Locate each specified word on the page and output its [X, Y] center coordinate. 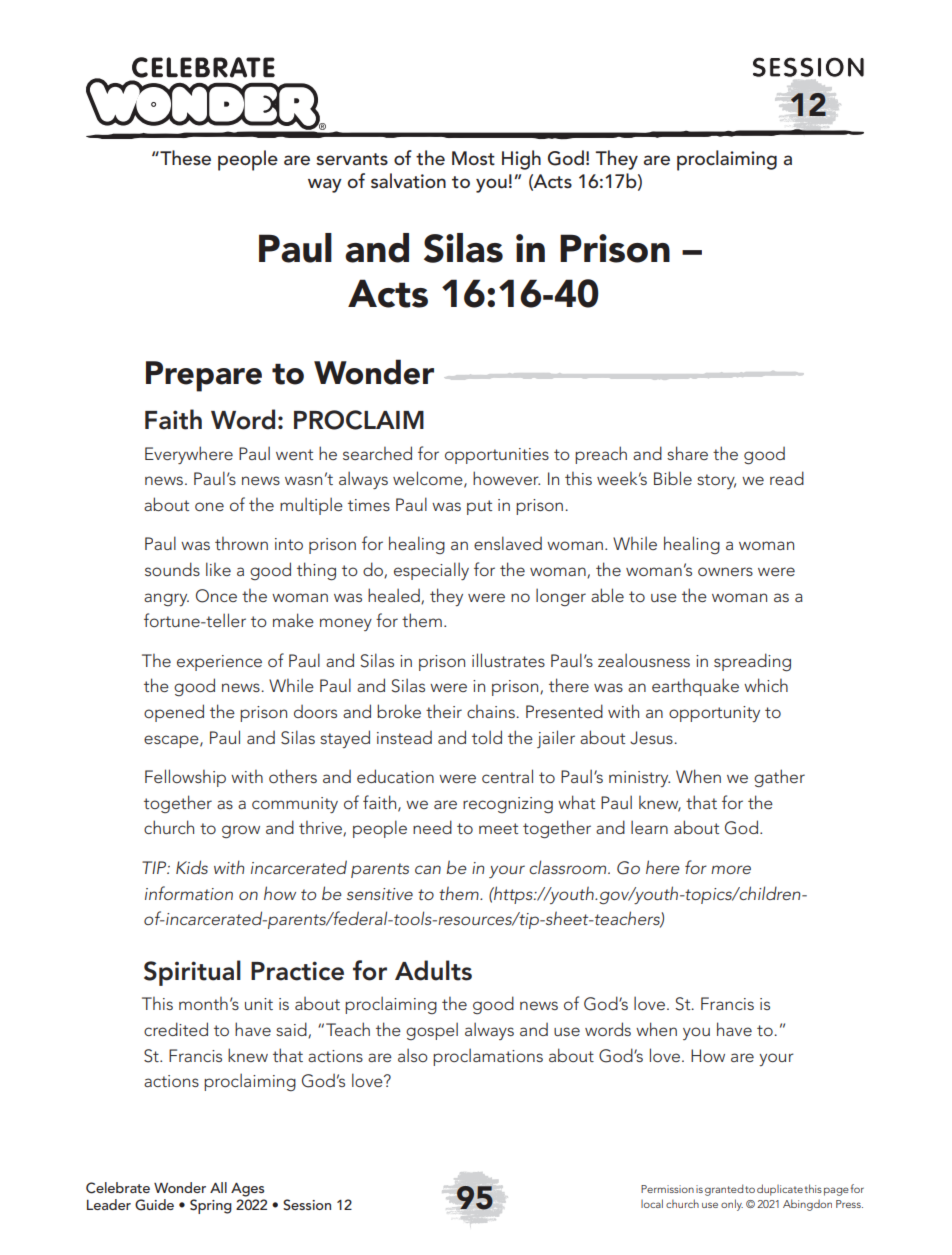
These [184, 158]
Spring [211, 1206]
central [507, 776]
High [521, 160]
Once [216, 596]
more [731, 869]
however [506, 478]
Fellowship [185, 778]
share [687, 453]
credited [176, 1029]
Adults [433, 970]
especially [431, 571]
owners [725, 571]
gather [779, 778]
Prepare [204, 376]
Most [473, 158]
